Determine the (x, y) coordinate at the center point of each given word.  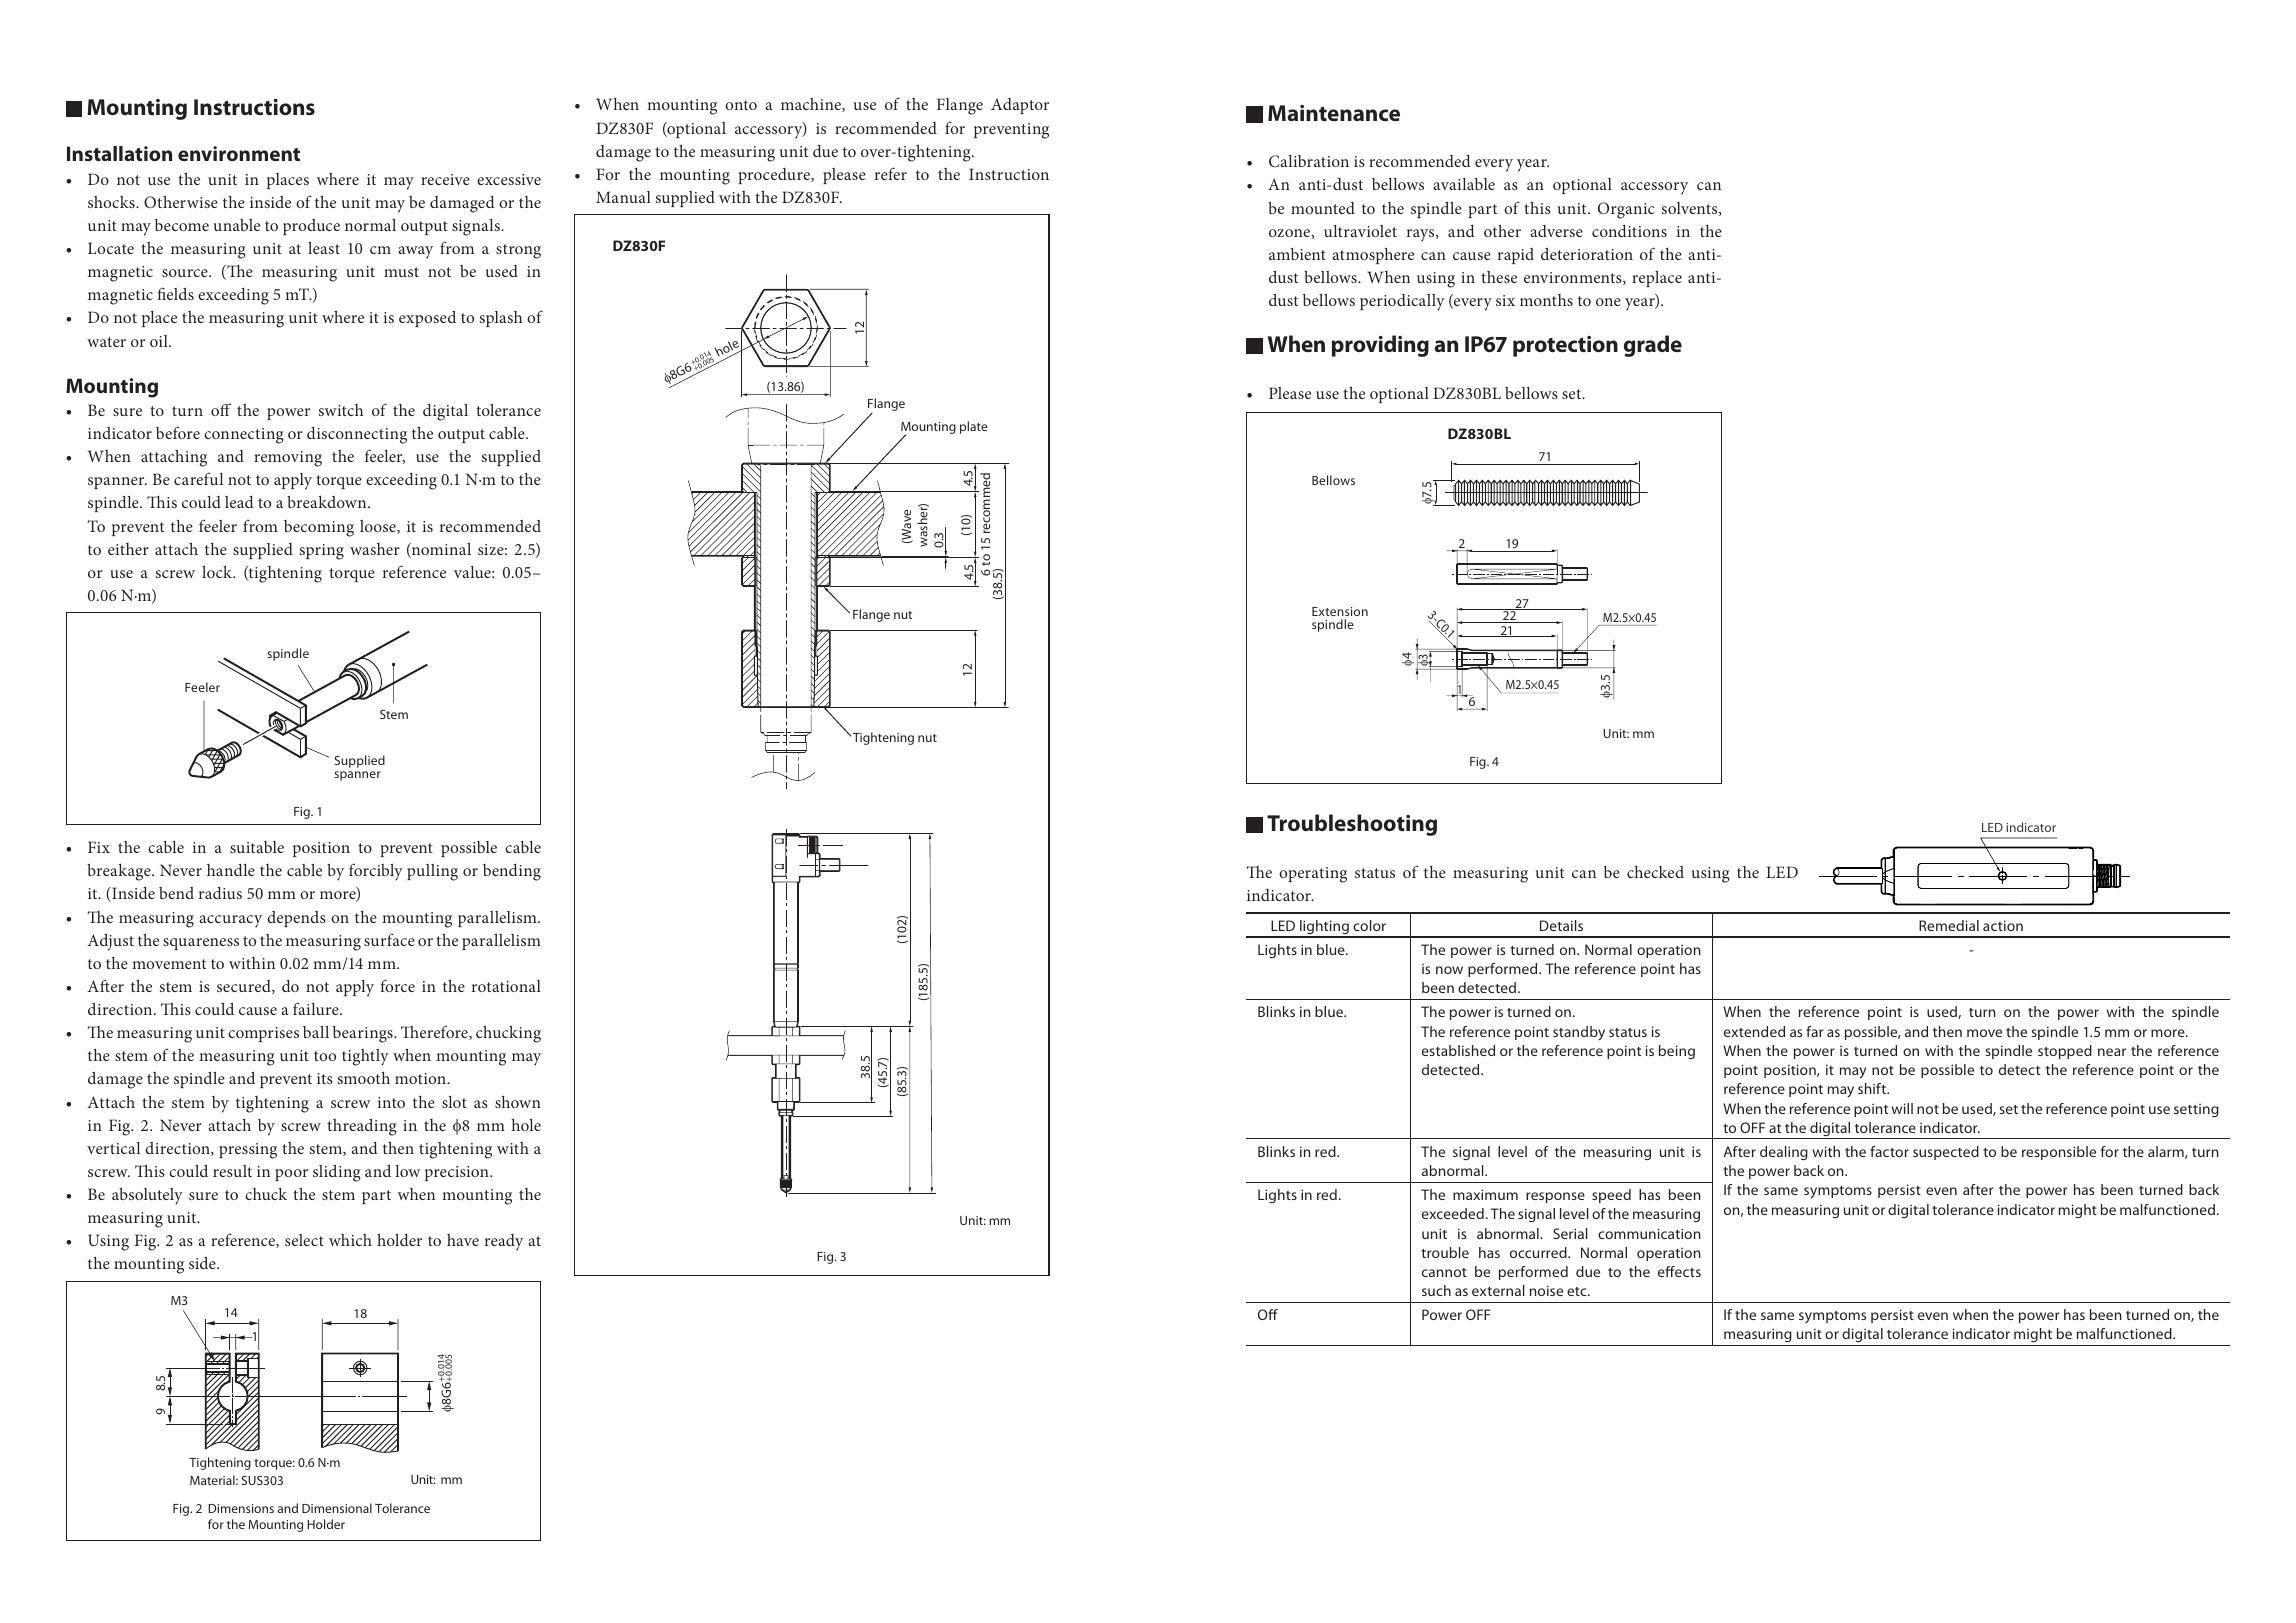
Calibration (1309, 161)
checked (1655, 872)
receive (445, 179)
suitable (257, 847)
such (1436, 1290)
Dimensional (337, 1508)
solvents (1691, 209)
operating (1313, 875)
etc (1578, 1291)
